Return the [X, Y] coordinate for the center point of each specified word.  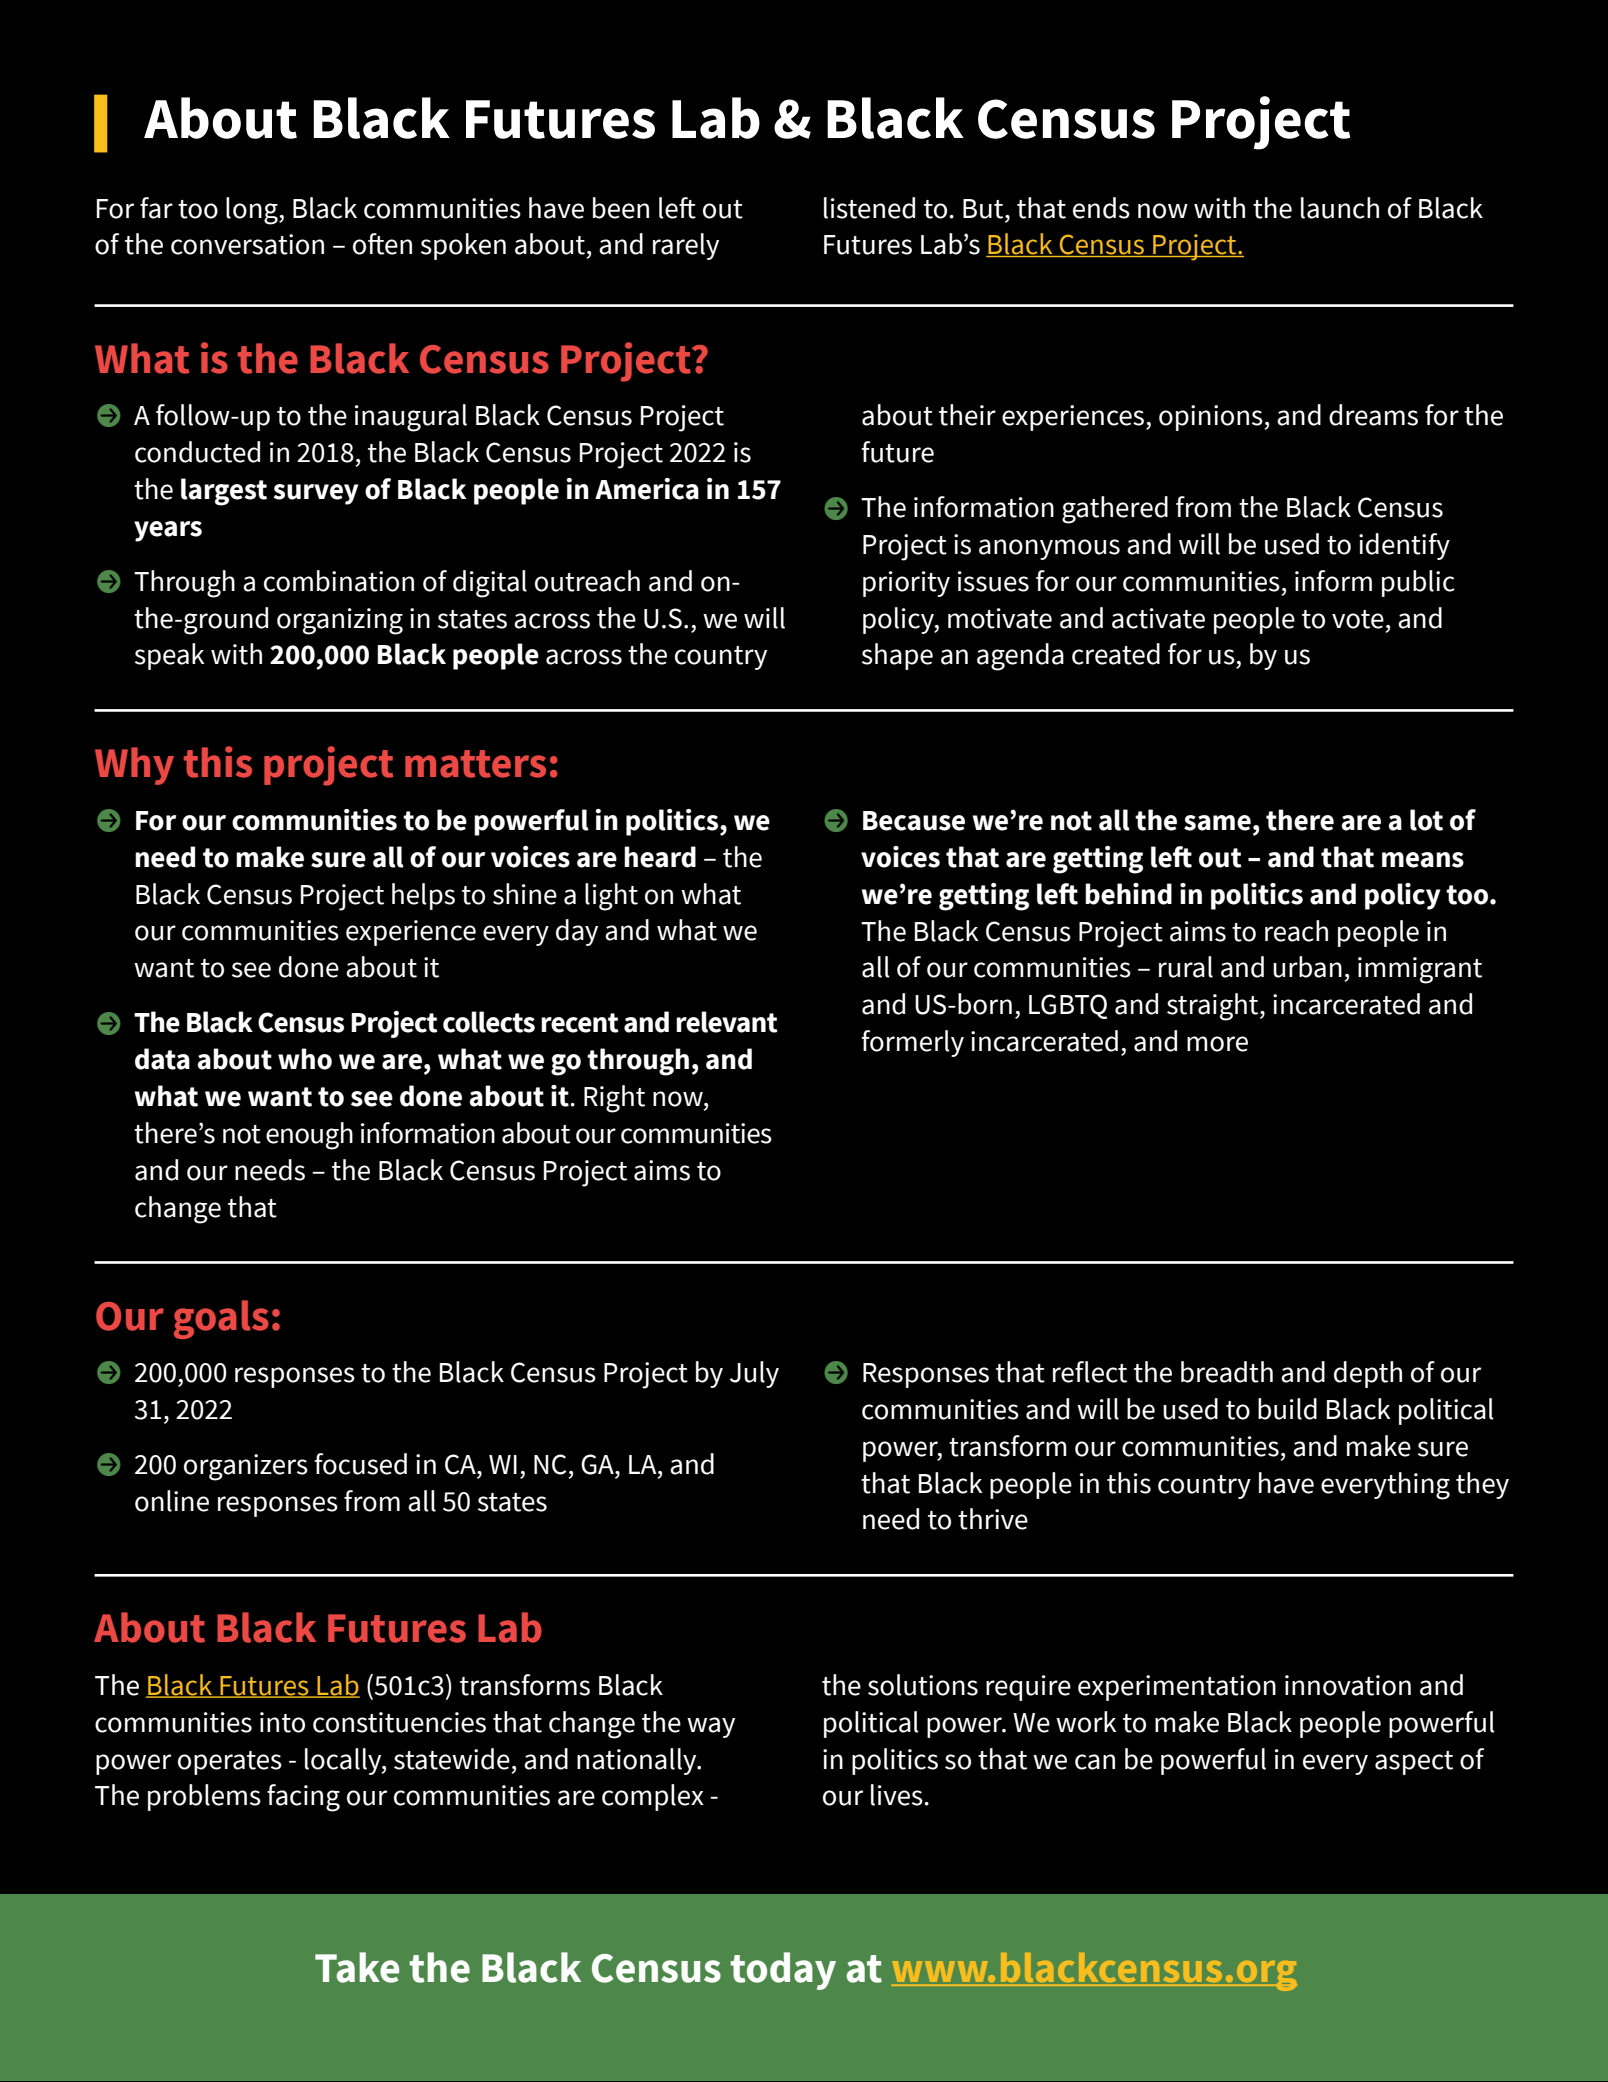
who [305, 1059]
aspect [1414, 1763]
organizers [246, 1467]
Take [357, 1967]
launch [1340, 208]
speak [170, 656]
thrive [993, 1519]
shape [897, 656]
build [1287, 1409]
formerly [912, 1043]
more [1217, 1044]
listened [869, 208]
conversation [247, 244]
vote [1358, 619]
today [783, 1971]
